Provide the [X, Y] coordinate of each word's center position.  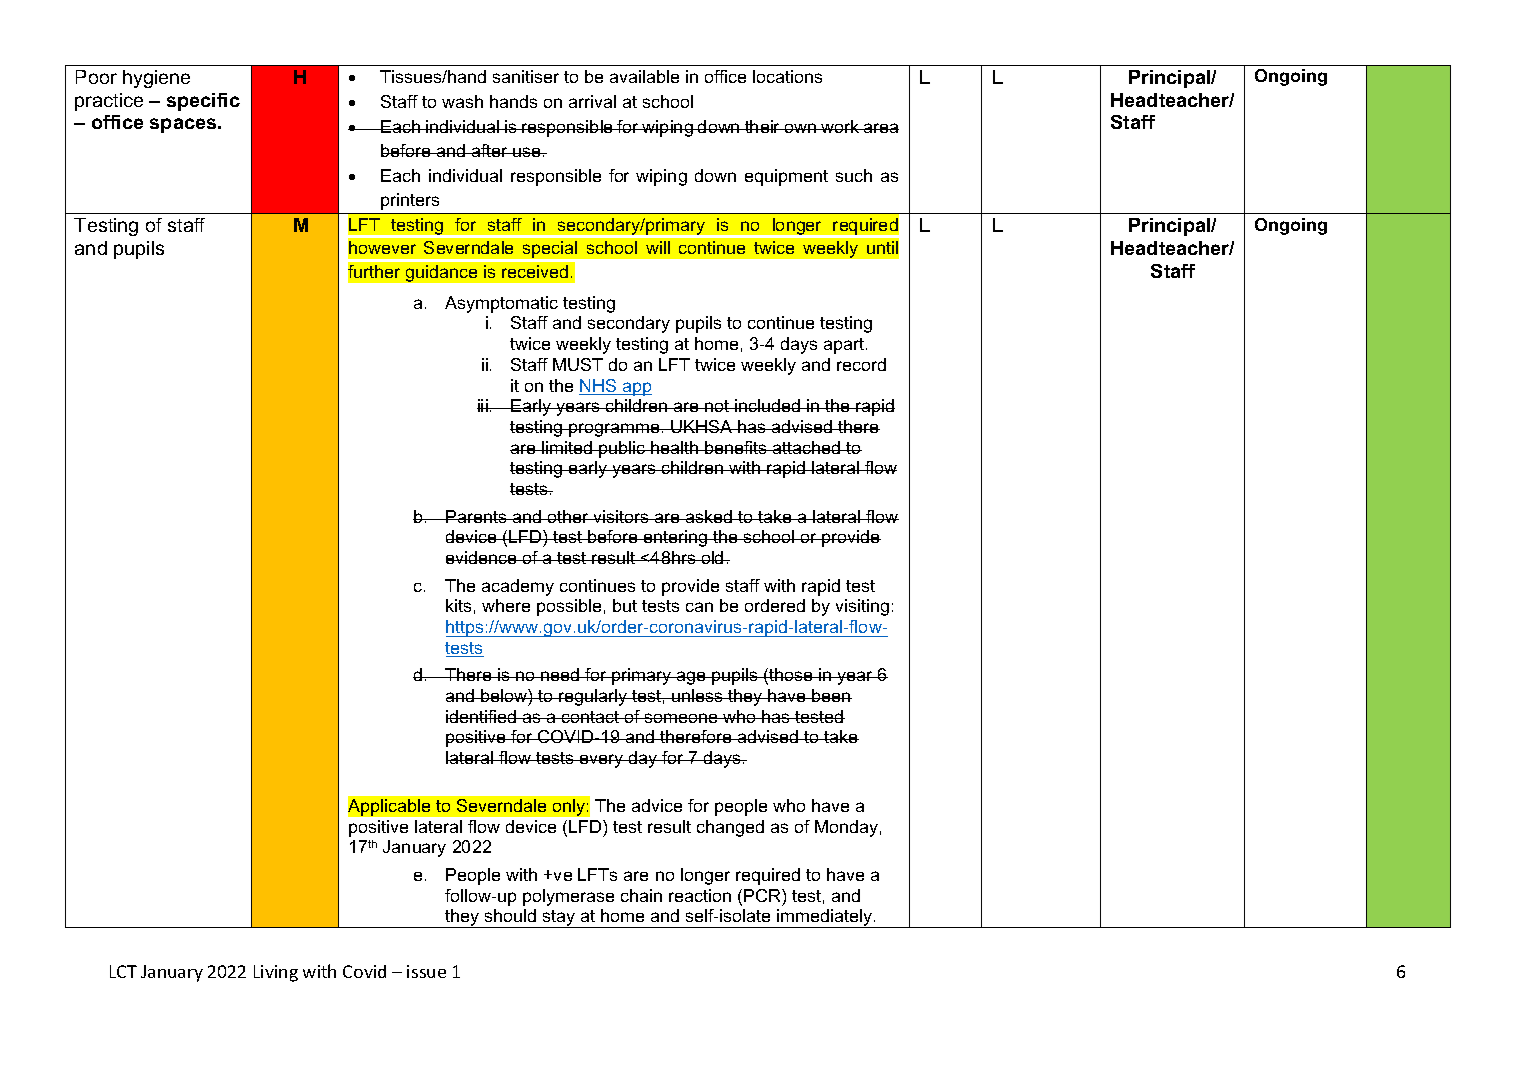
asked [709, 516]
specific [203, 102]
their [763, 126]
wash [462, 101]
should [510, 915]
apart [845, 346]
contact [591, 717]
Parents [476, 516]
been [831, 695]
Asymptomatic [501, 304]
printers [410, 201]
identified [482, 716]
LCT [123, 971]
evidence [482, 557]
